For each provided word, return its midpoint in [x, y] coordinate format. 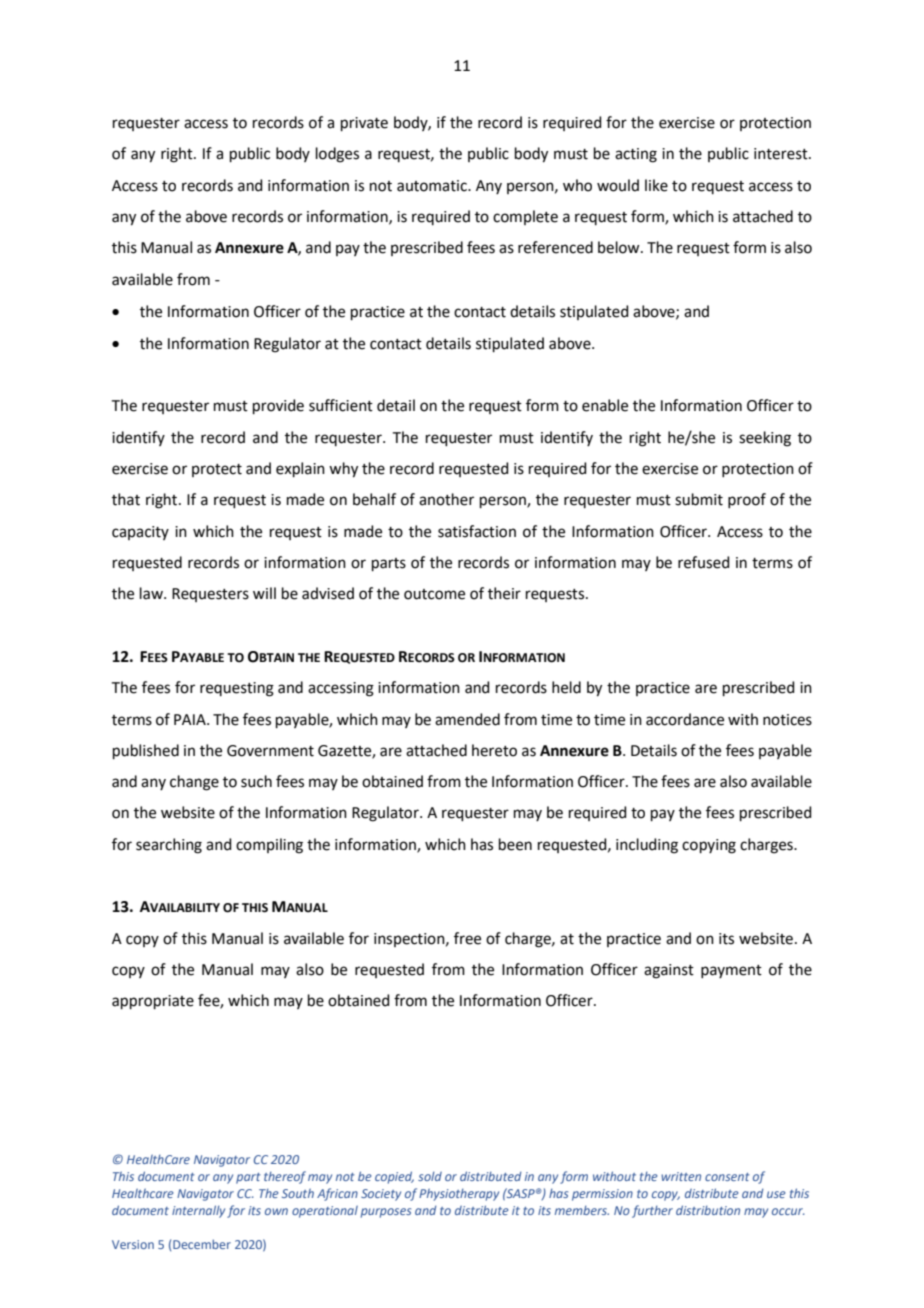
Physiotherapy [459, 1195]
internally [198, 1211]
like [656, 185]
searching [169, 846]
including [647, 846]
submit [699, 499]
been [515, 844]
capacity [140, 533]
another [446, 499]
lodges [337, 155]
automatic [433, 186]
